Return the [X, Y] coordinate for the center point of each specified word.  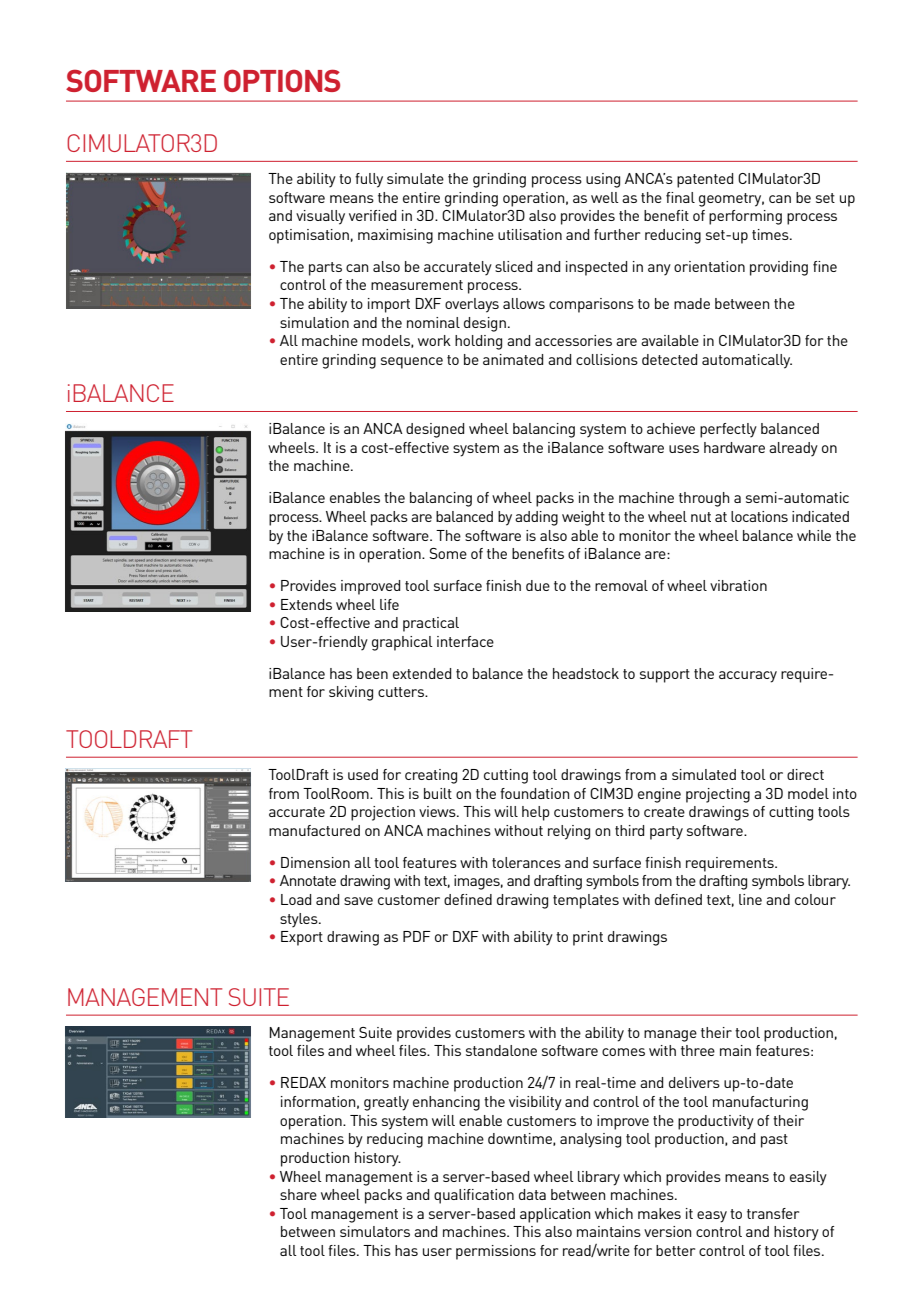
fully [369, 180]
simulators [375, 1231]
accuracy [748, 677]
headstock [586, 673]
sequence [412, 363]
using [603, 180]
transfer [773, 1213]
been [372, 673]
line [750, 899]
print [588, 938]
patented [705, 180]
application [555, 1215]
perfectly [728, 430]
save [358, 901]
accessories [573, 340]
